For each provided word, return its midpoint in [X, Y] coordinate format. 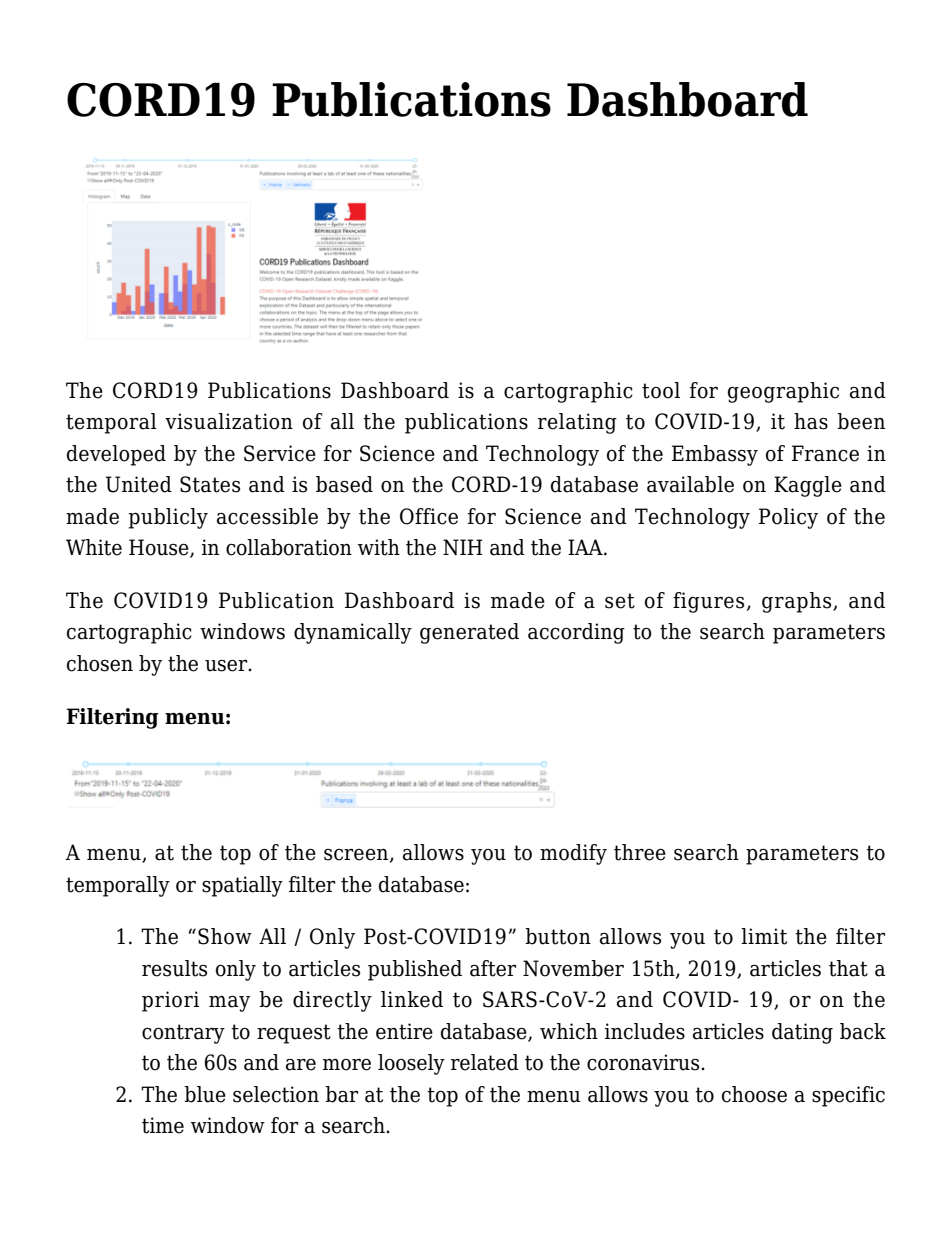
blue [205, 1094]
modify [573, 854]
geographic [783, 392]
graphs [798, 602]
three [640, 852]
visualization [229, 421]
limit [764, 936]
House [160, 548]
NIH [463, 547]
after [493, 968]
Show [225, 936]
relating [577, 423]
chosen [100, 663]
